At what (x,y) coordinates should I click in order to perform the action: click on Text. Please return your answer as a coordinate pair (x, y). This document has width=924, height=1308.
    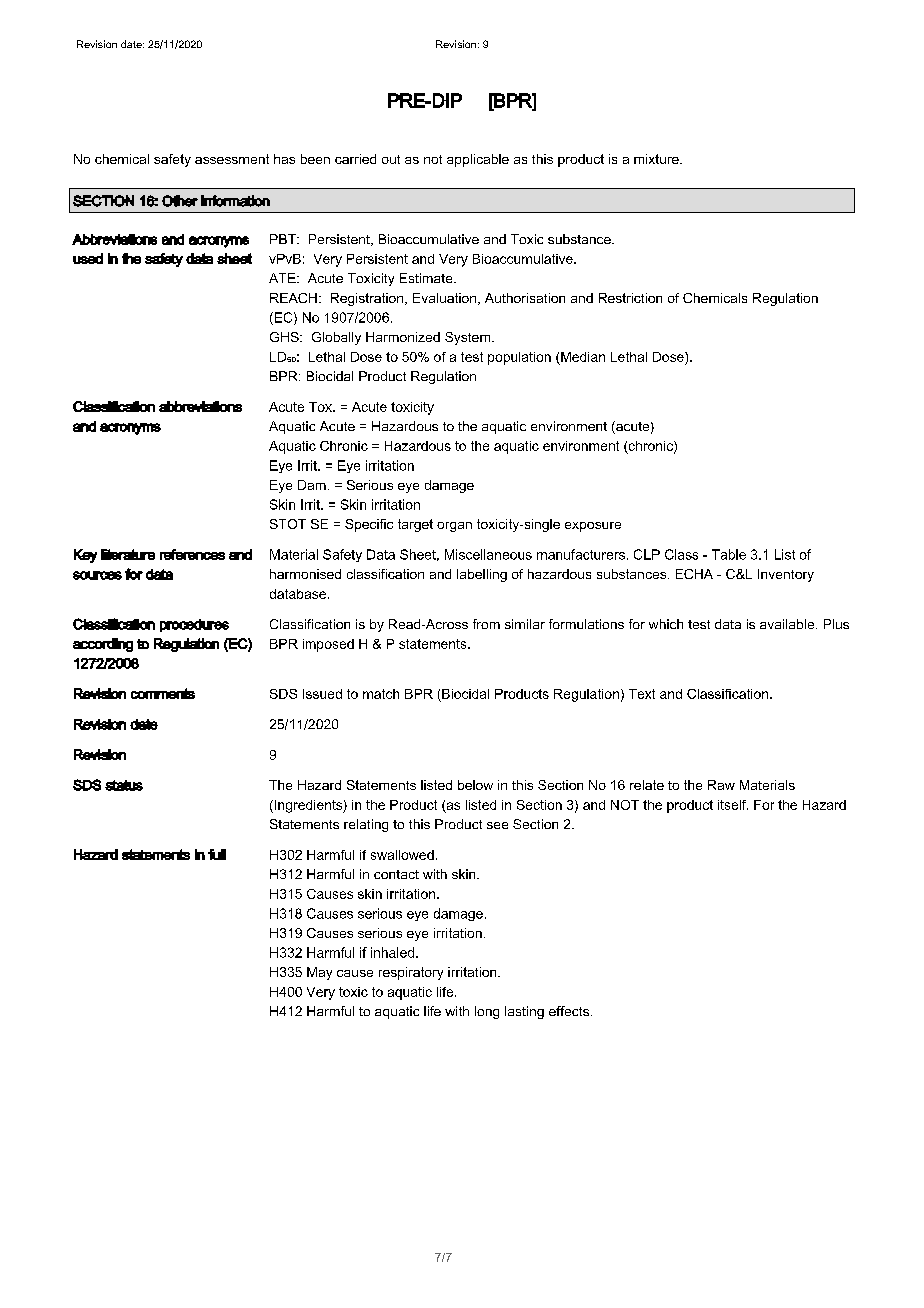
    Looking at the image, I should click on (642, 694).
